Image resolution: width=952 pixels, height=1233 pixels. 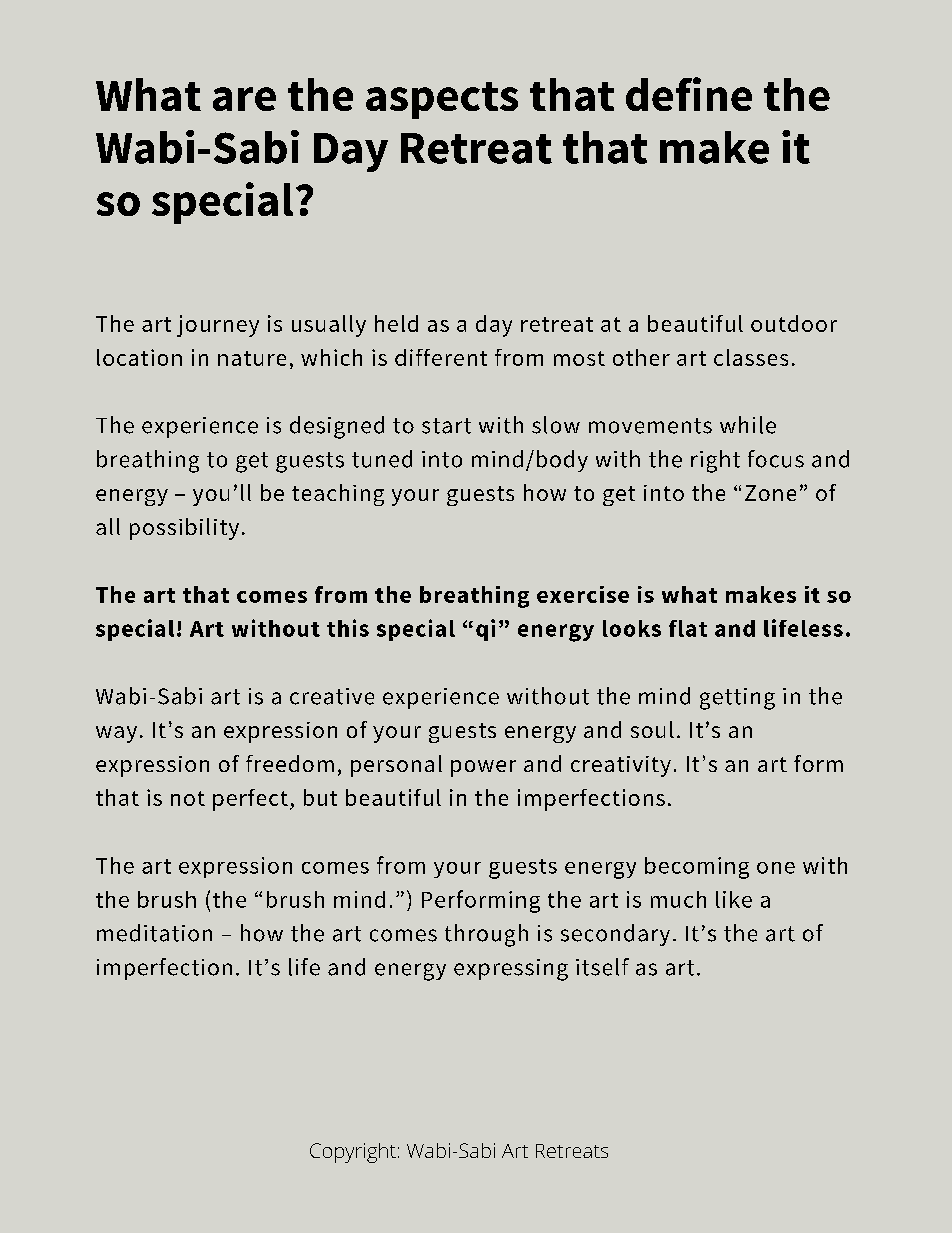 What do you see at coordinates (583, 594) in the document?
I see `exercise` at bounding box center [583, 594].
